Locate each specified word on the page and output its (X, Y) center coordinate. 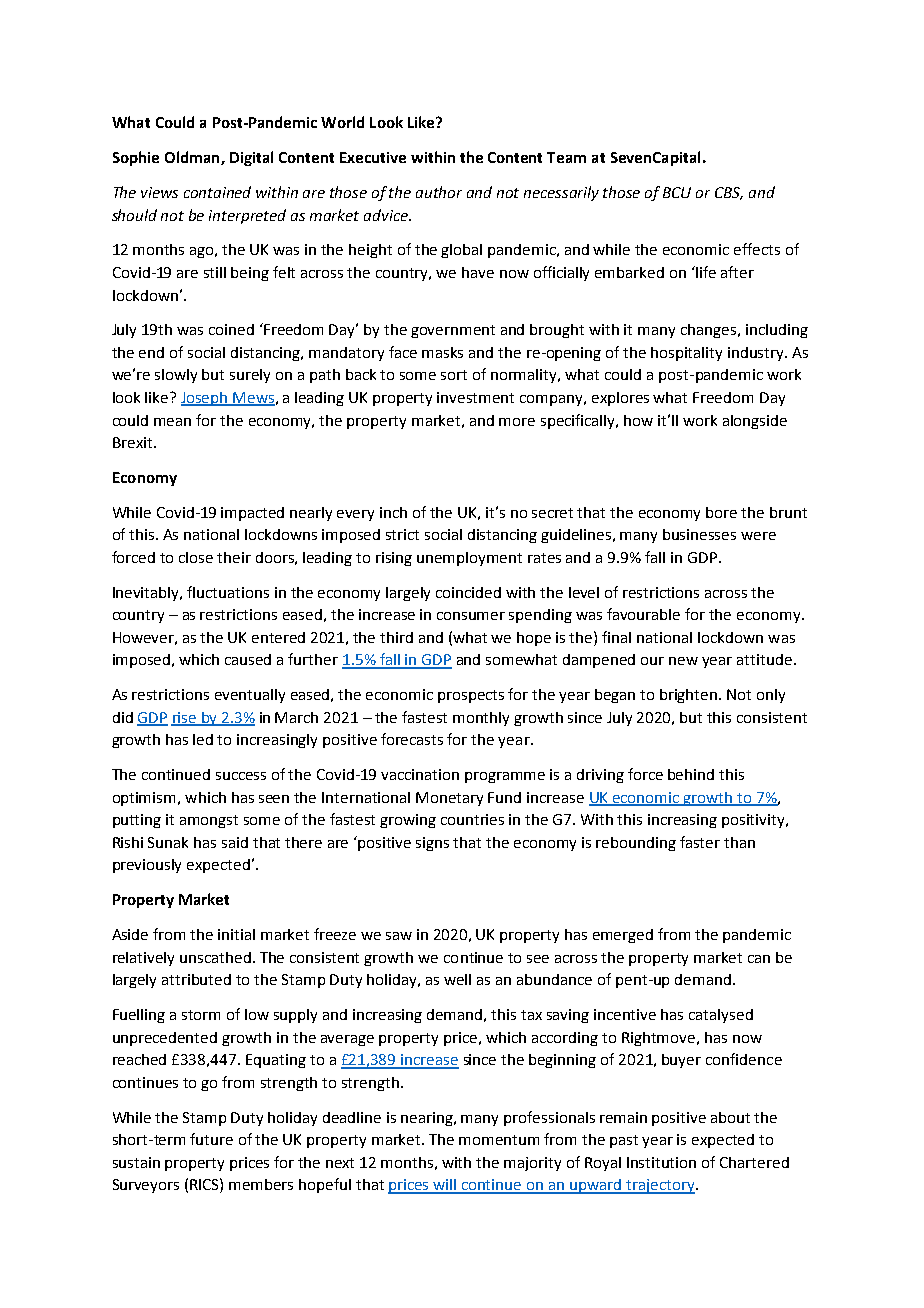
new (683, 661)
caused (248, 659)
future (211, 1139)
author (439, 192)
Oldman (193, 158)
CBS (729, 193)
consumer (471, 616)
